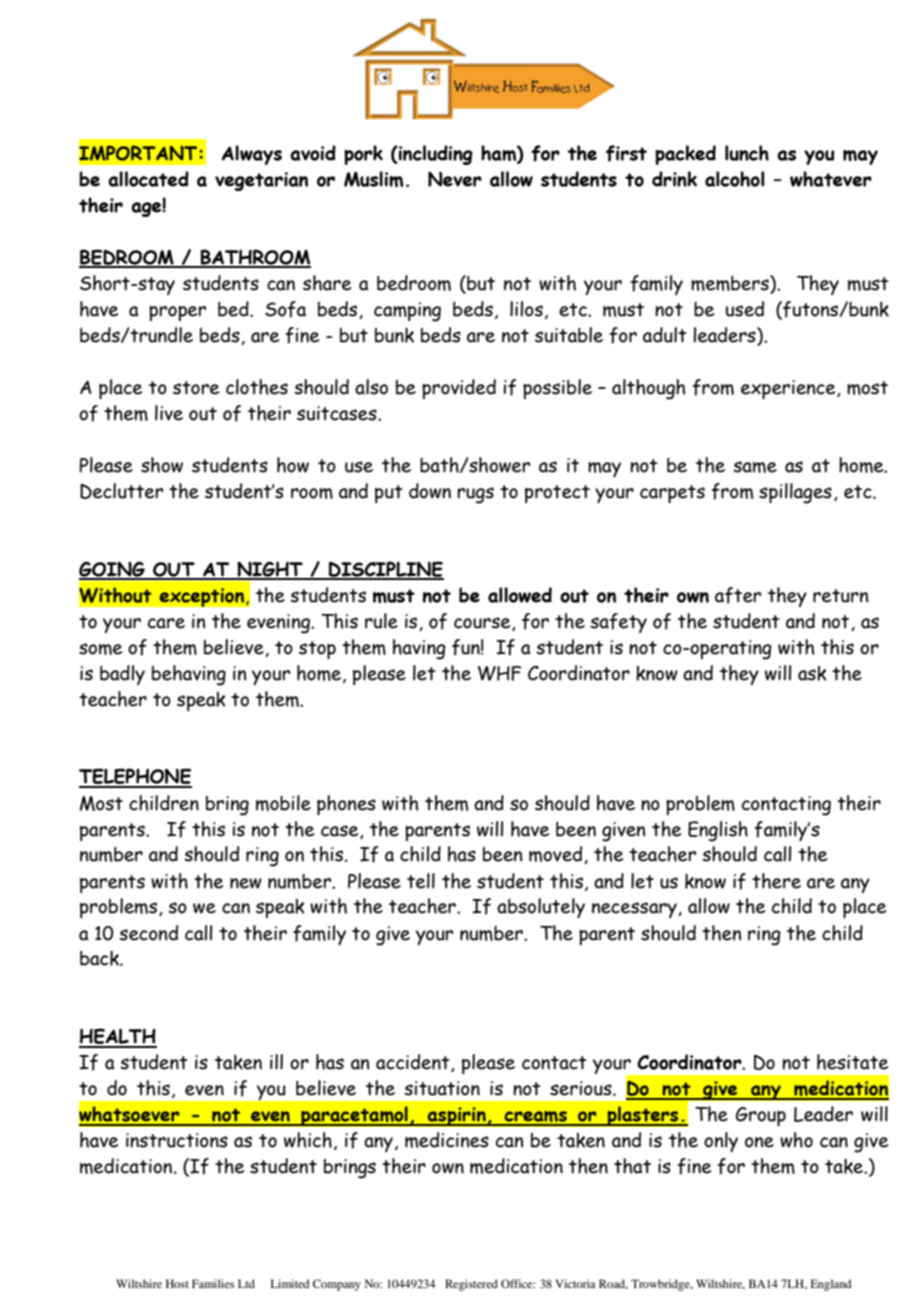  Describe the element at coordinates (196, 388) in the page. I see `store` at that location.
